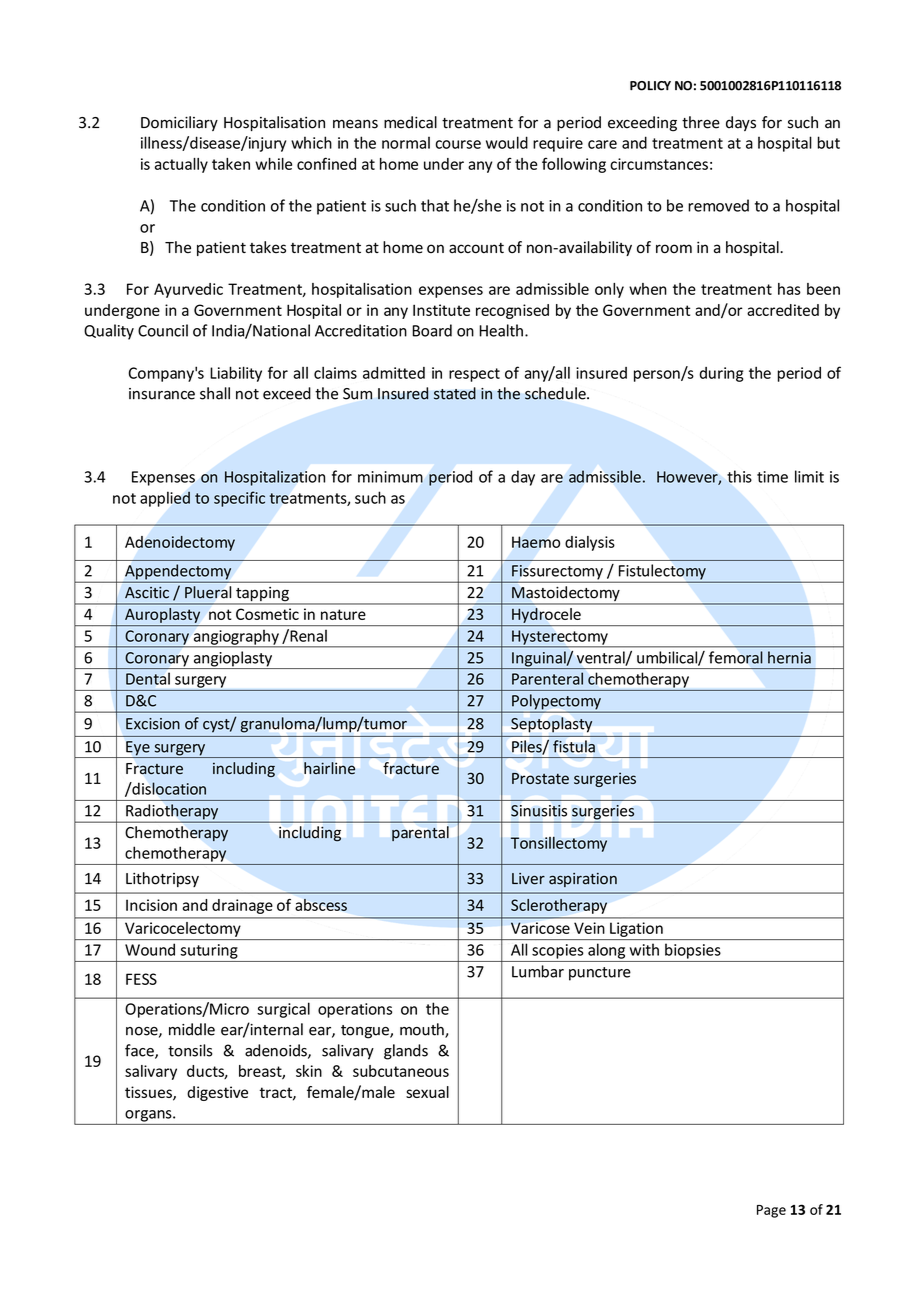  I want to click on this, so click(739, 476).
